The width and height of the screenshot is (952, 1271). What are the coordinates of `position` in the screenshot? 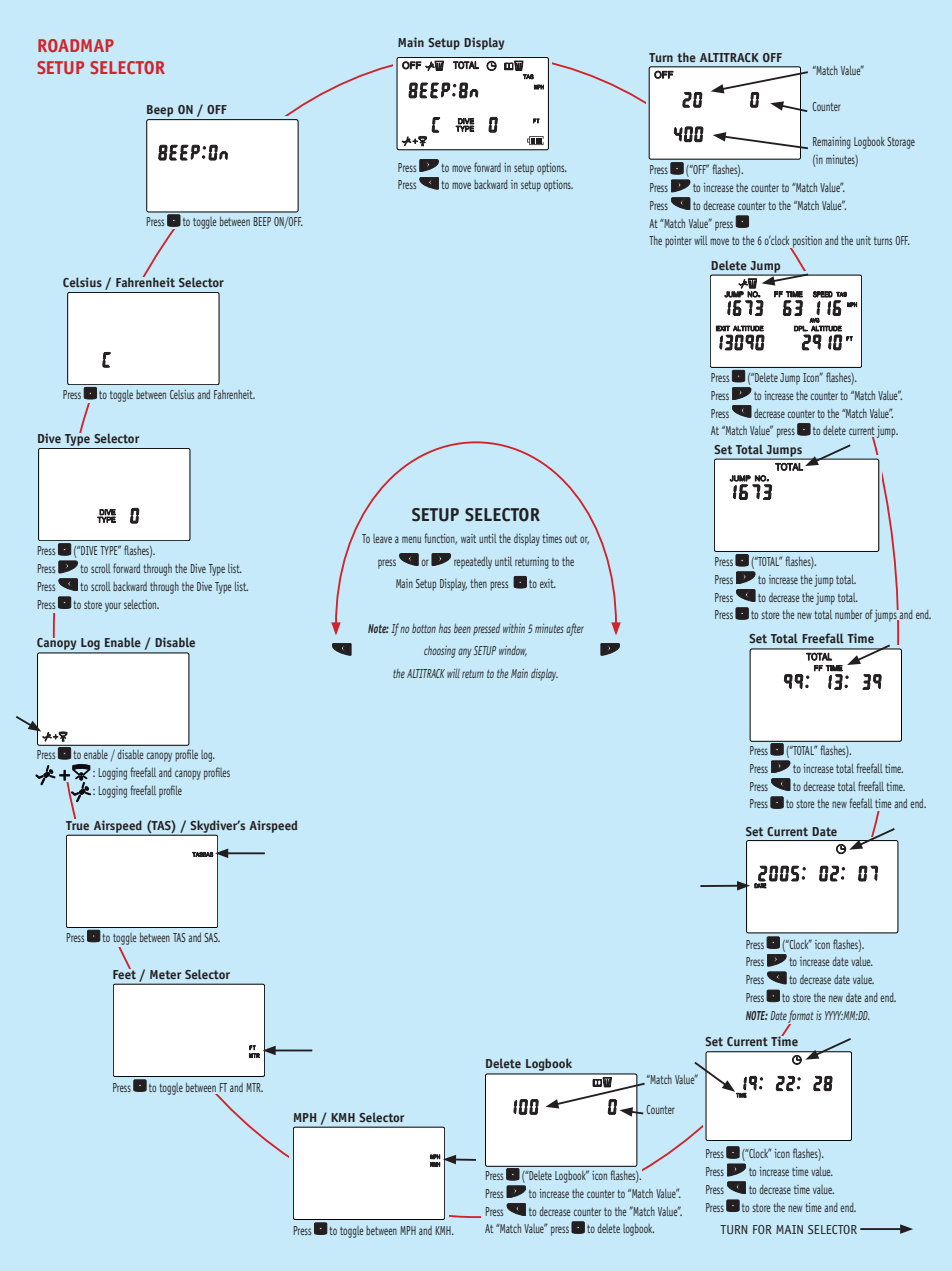 It's located at (806, 243).
